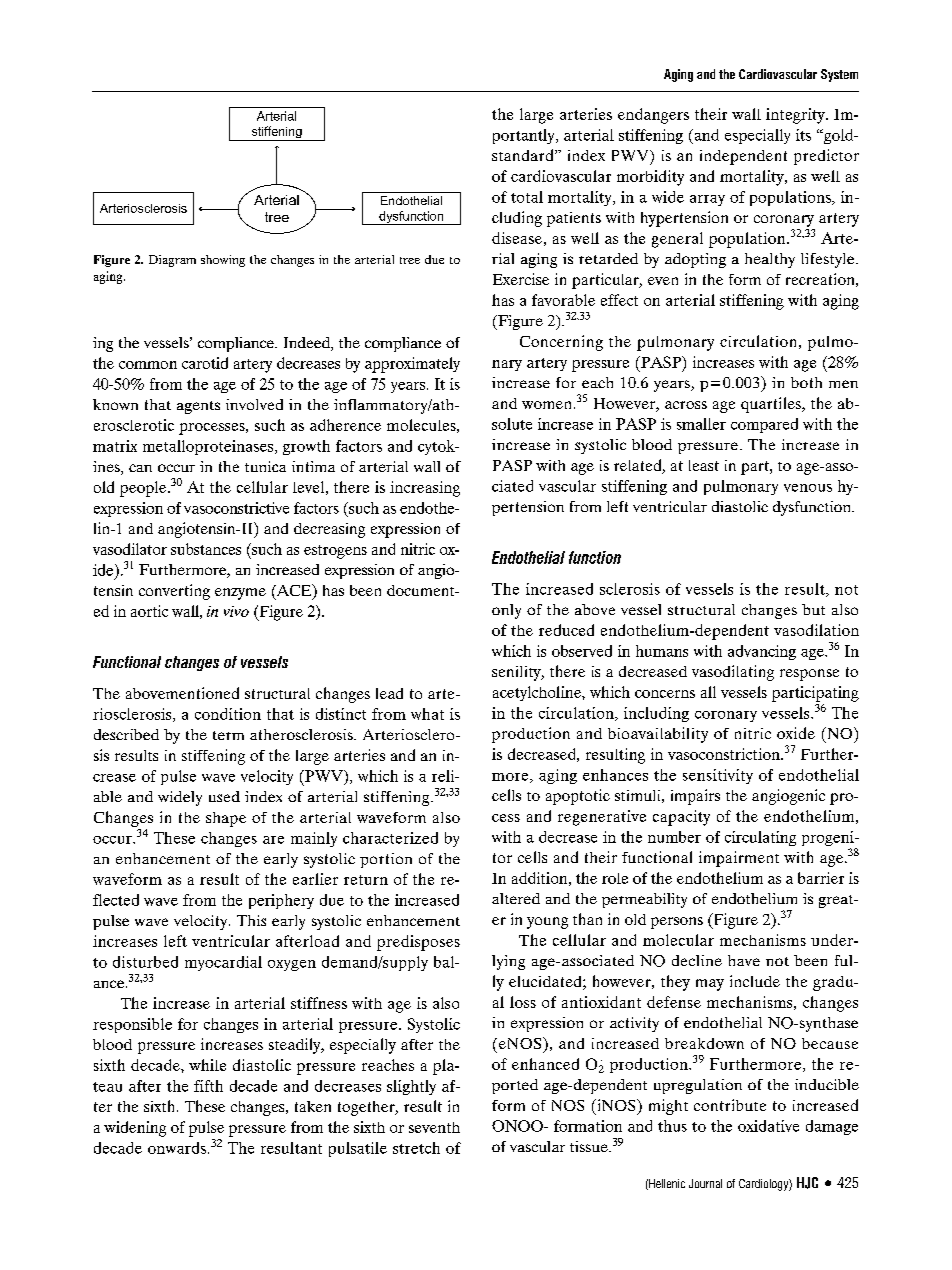 This page has height=1270, width=952. I want to click on total, so click(527, 197).
